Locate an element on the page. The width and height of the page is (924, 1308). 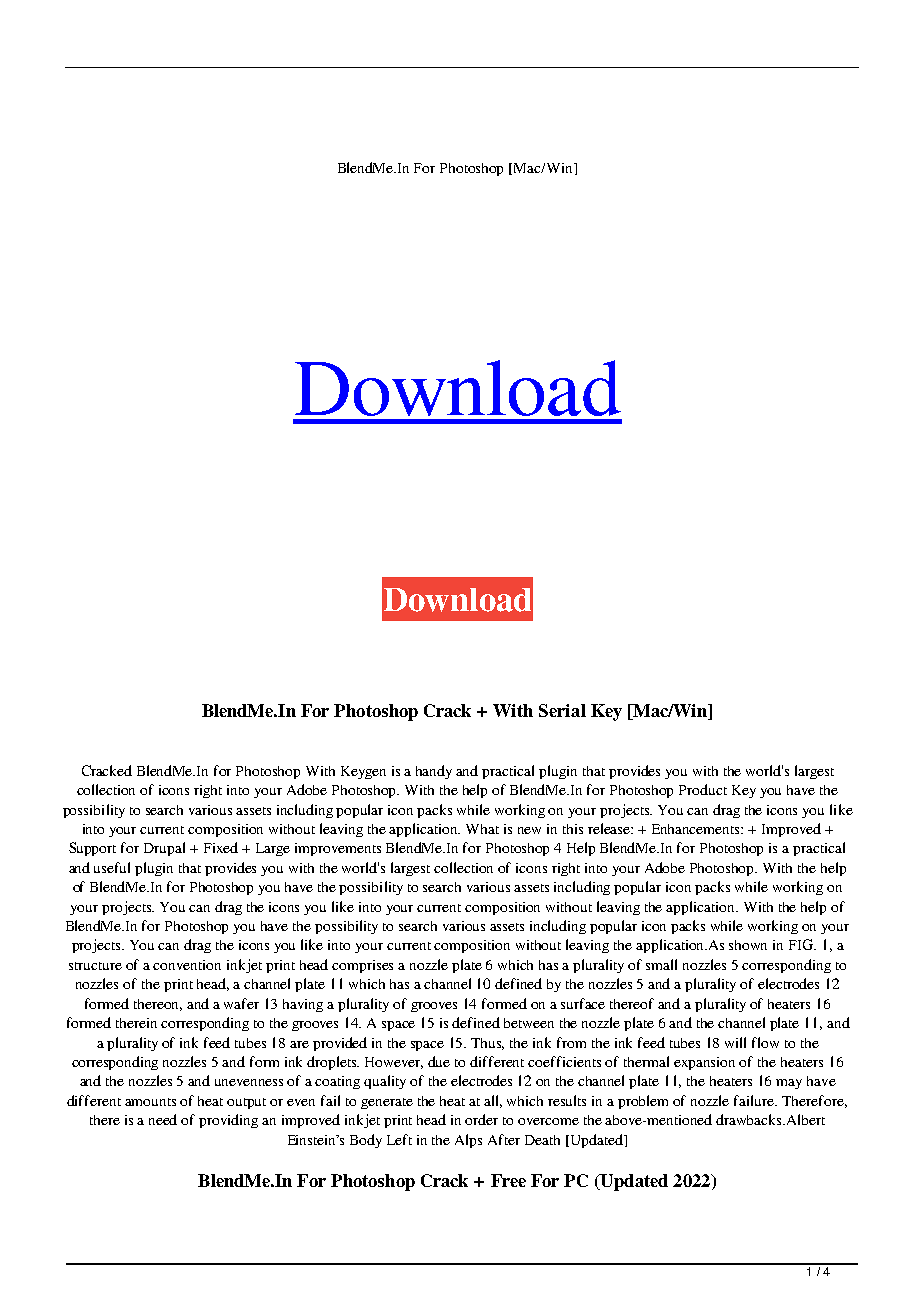
amounts is located at coordinates (150, 1102).
